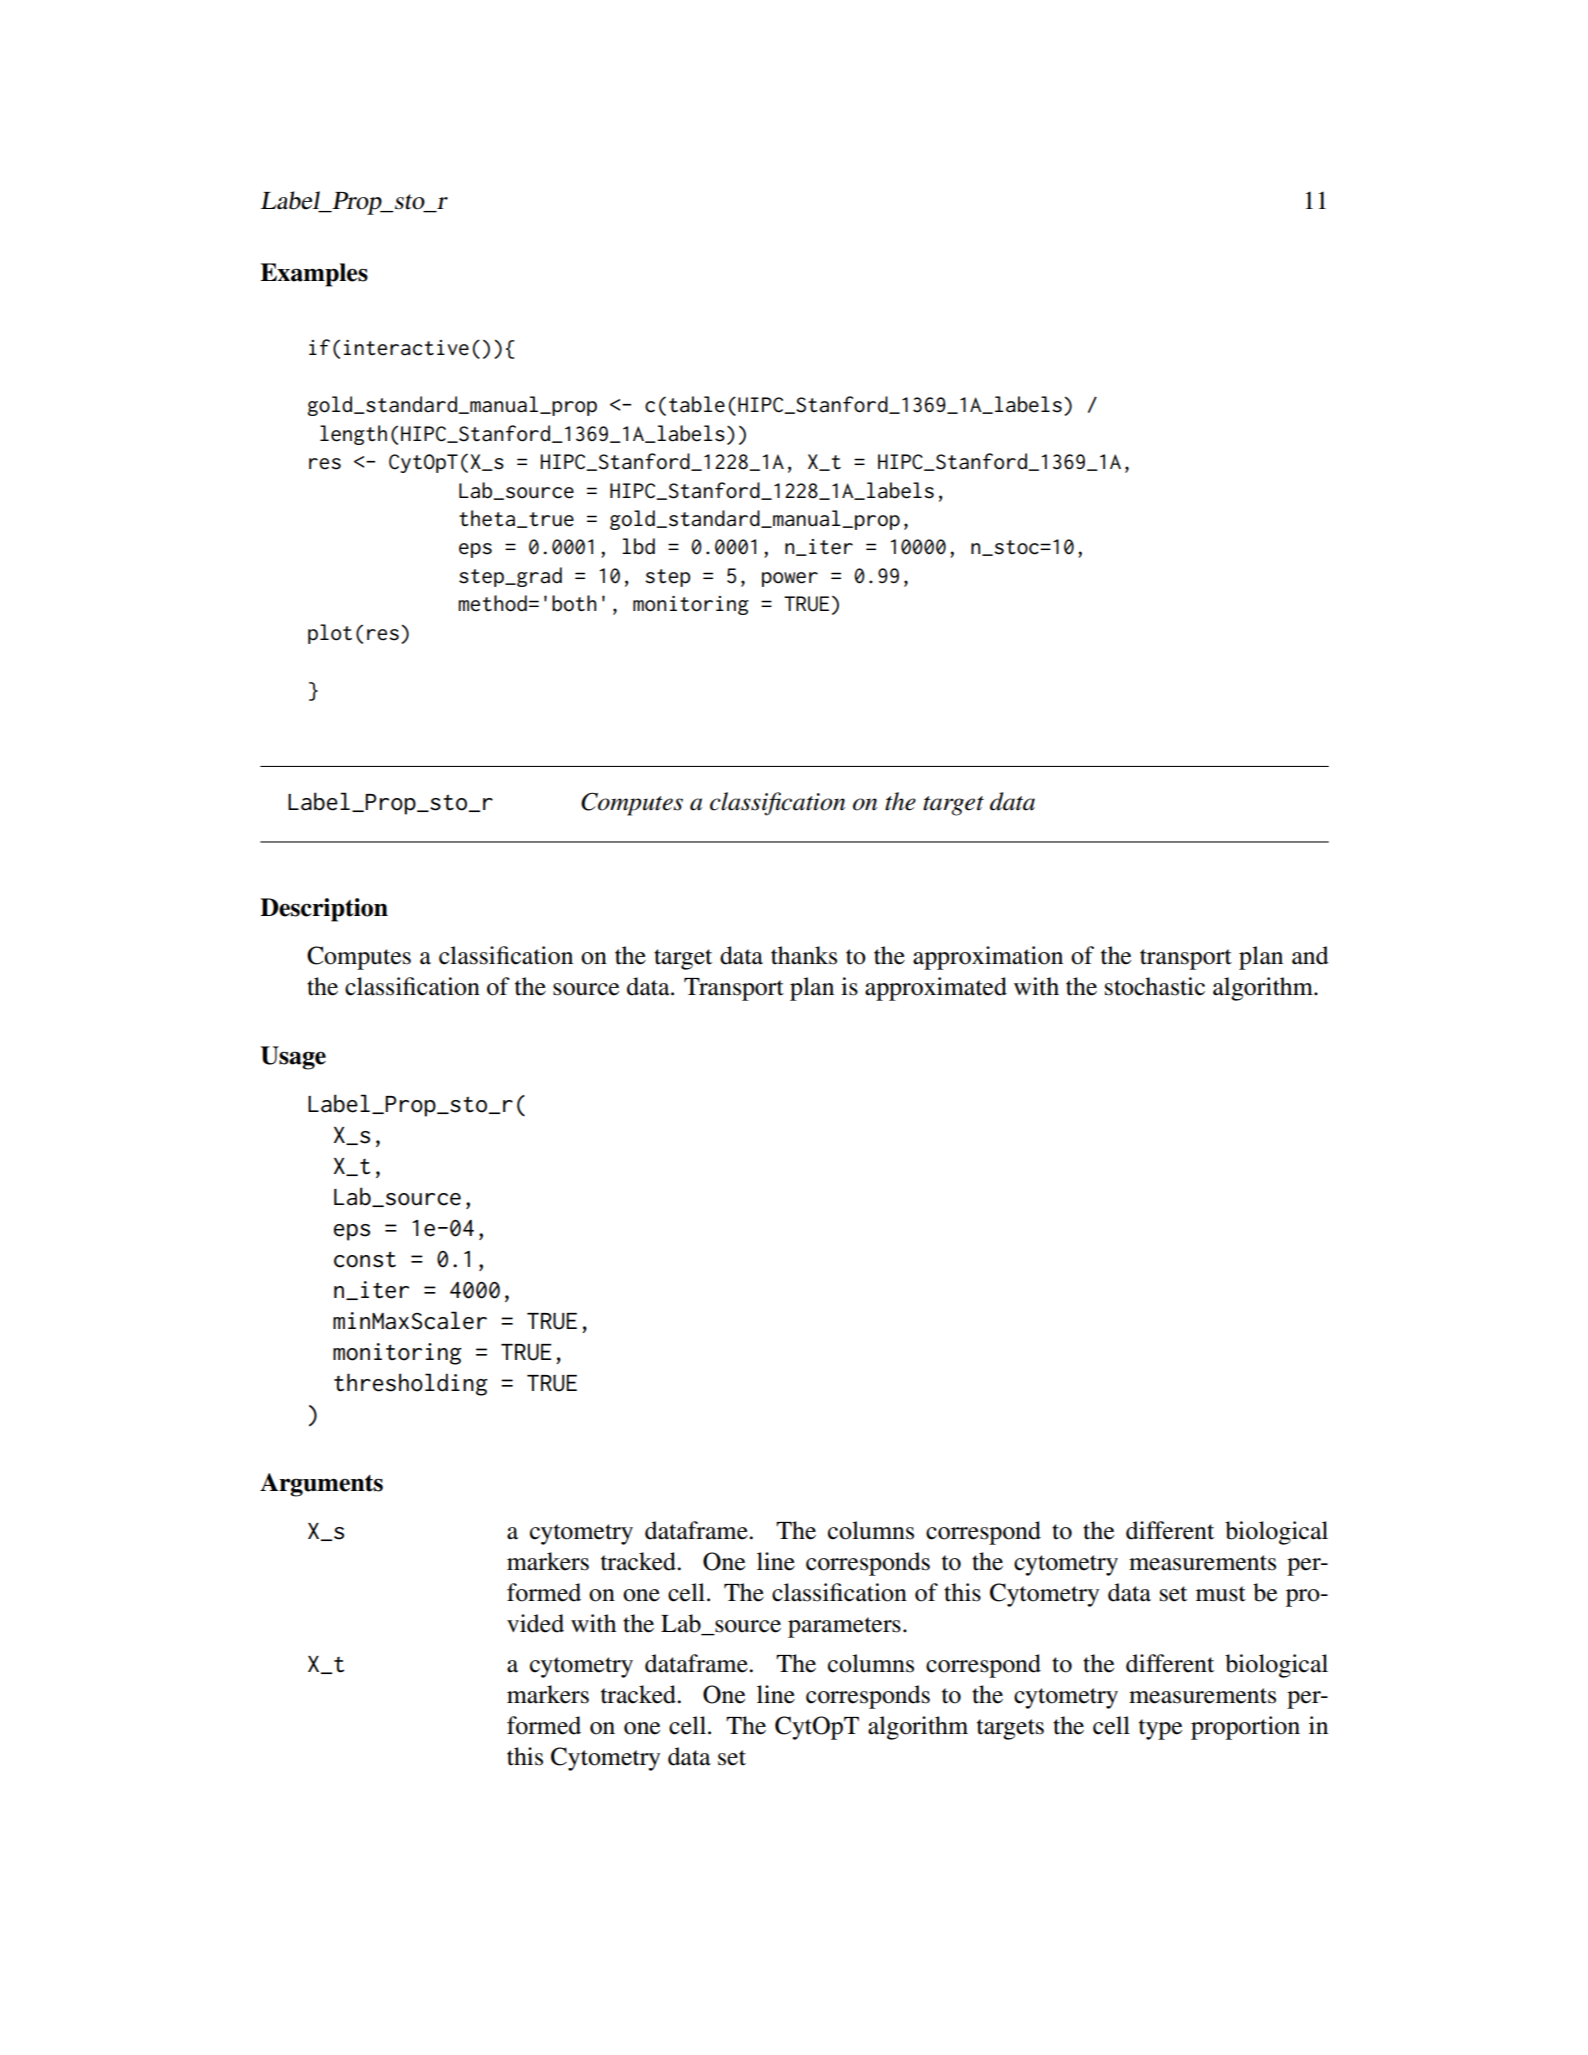  What do you see at coordinates (804, 955) in the image?
I see `thanks` at bounding box center [804, 955].
